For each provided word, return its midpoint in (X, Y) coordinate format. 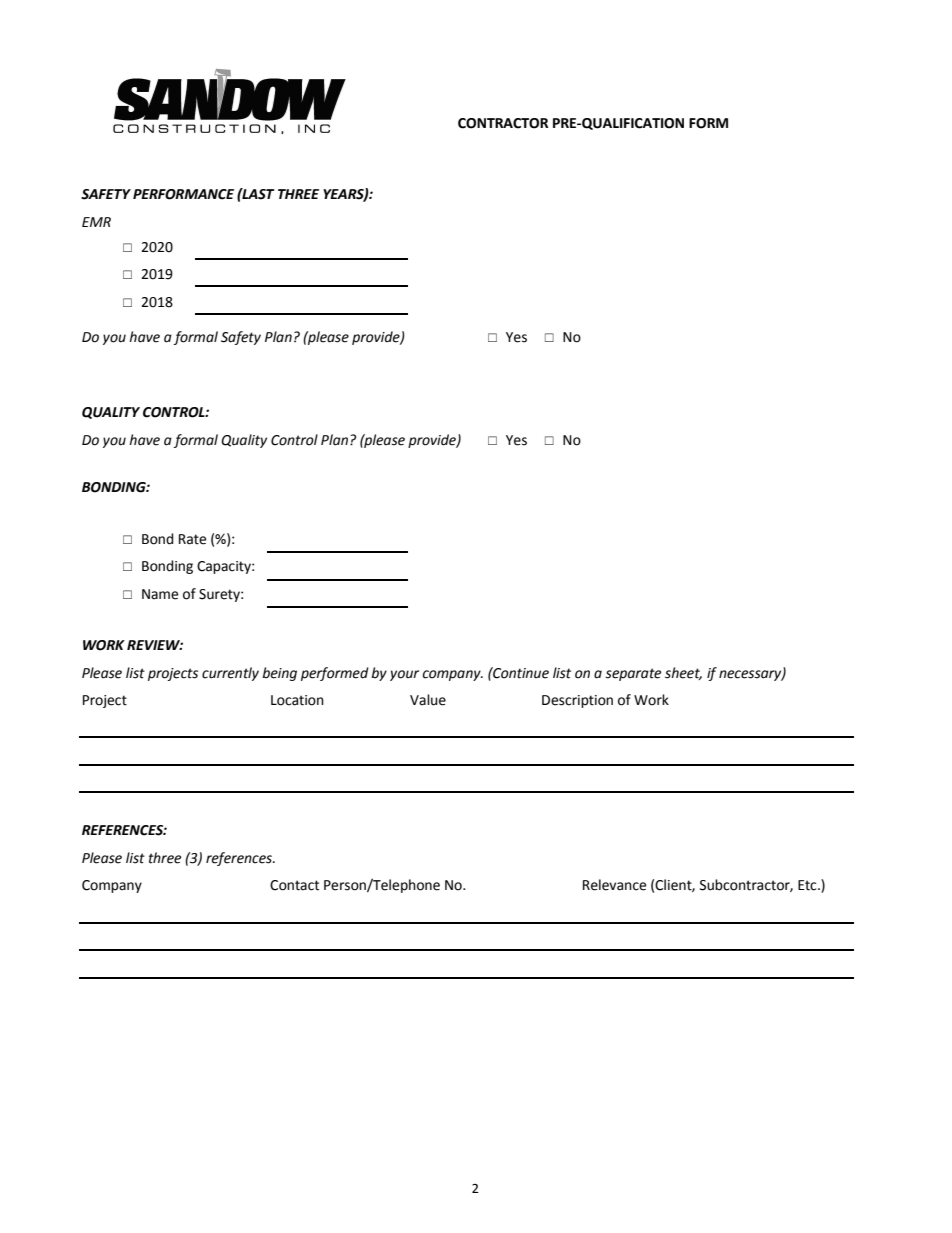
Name (160, 594)
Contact (294, 885)
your (404, 675)
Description (577, 701)
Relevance (614, 885)
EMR (96, 222)
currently (230, 674)
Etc (808, 885)
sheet (683, 673)
